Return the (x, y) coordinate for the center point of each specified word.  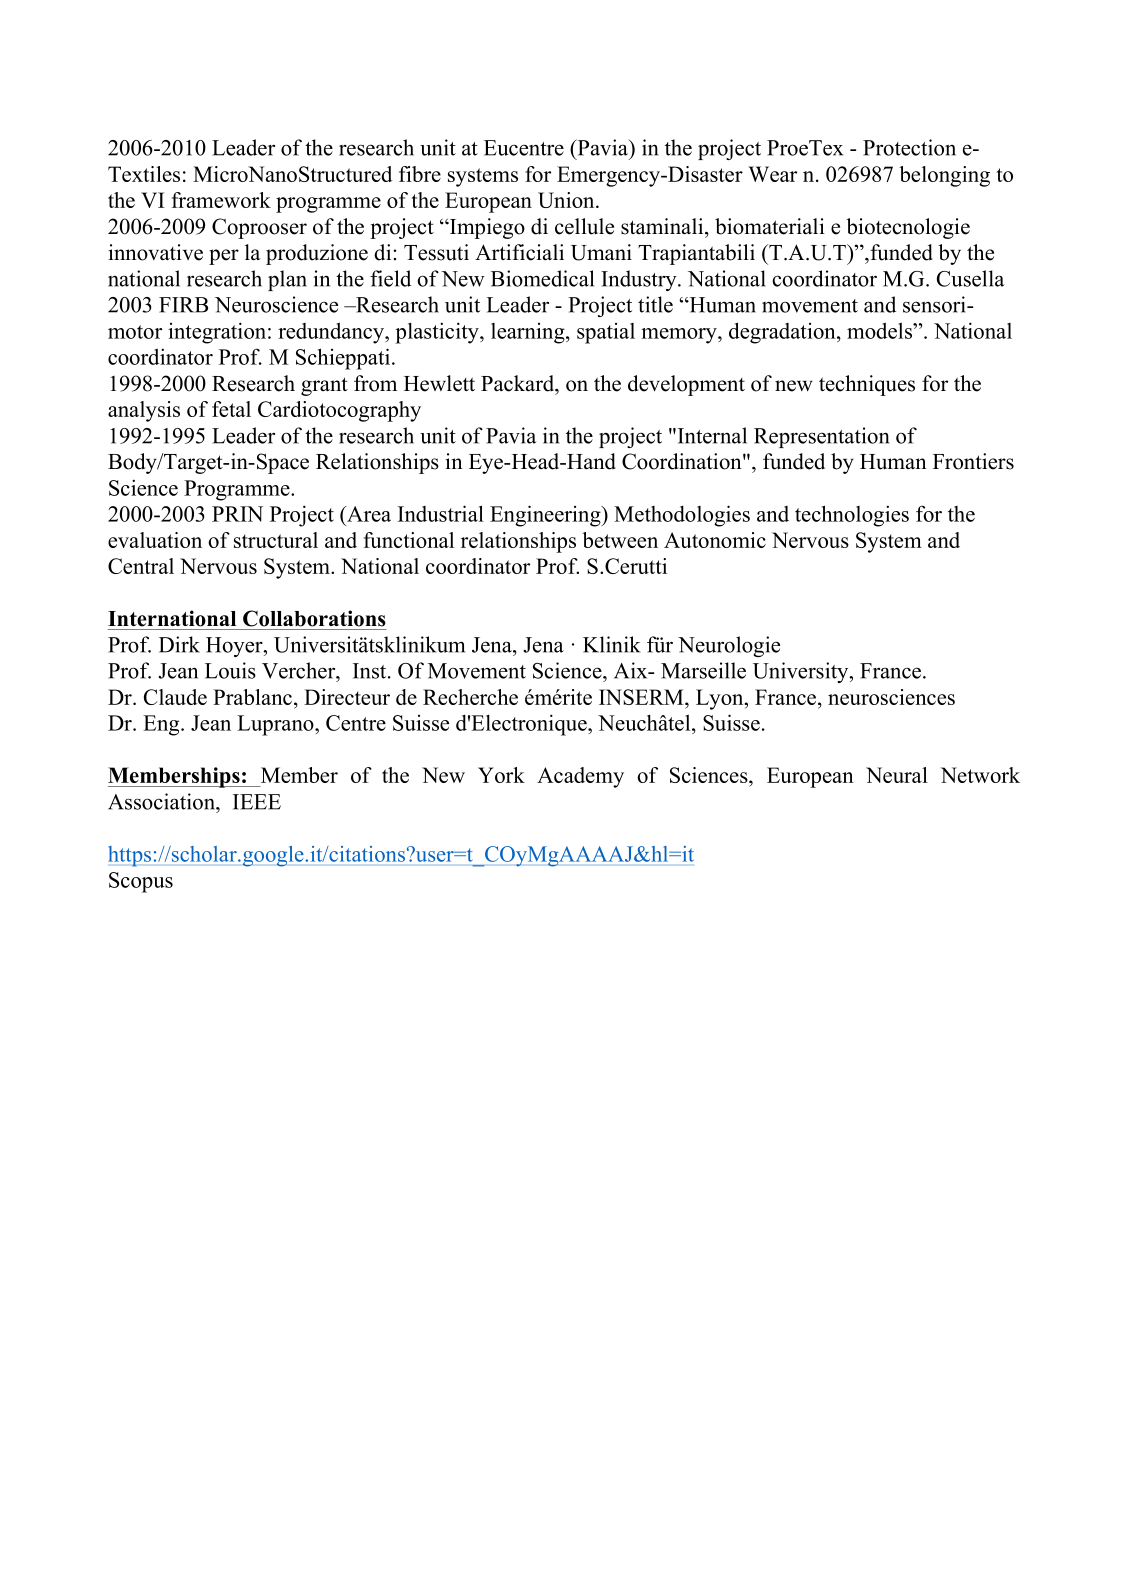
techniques (867, 385)
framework (221, 200)
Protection (909, 147)
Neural (897, 775)
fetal (231, 409)
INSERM (642, 697)
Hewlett (439, 383)
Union (567, 200)
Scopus (141, 882)
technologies (852, 516)
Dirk (179, 644)
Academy (580, 777)
